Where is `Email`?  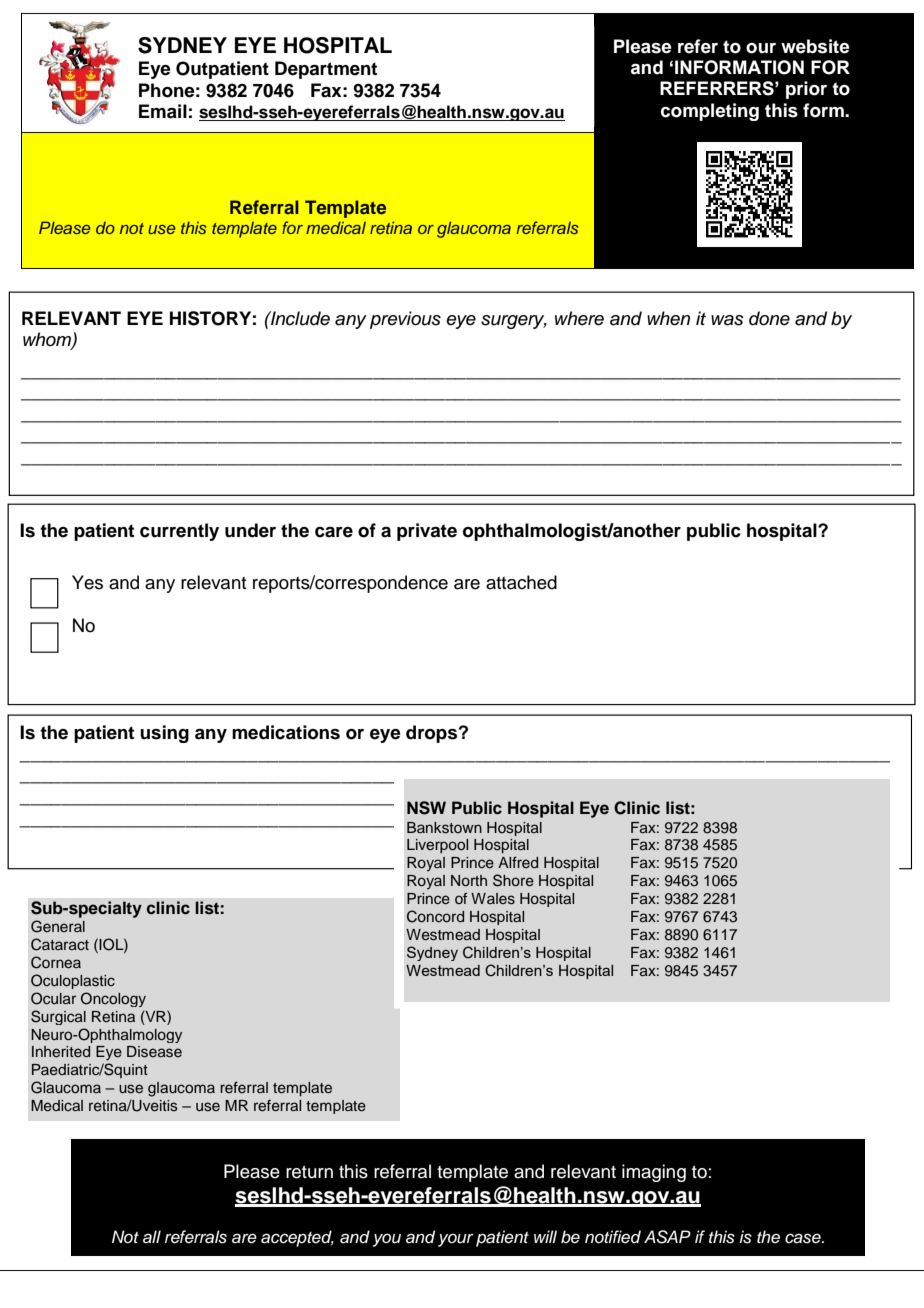
Email is located at coordinates (163, 111).
